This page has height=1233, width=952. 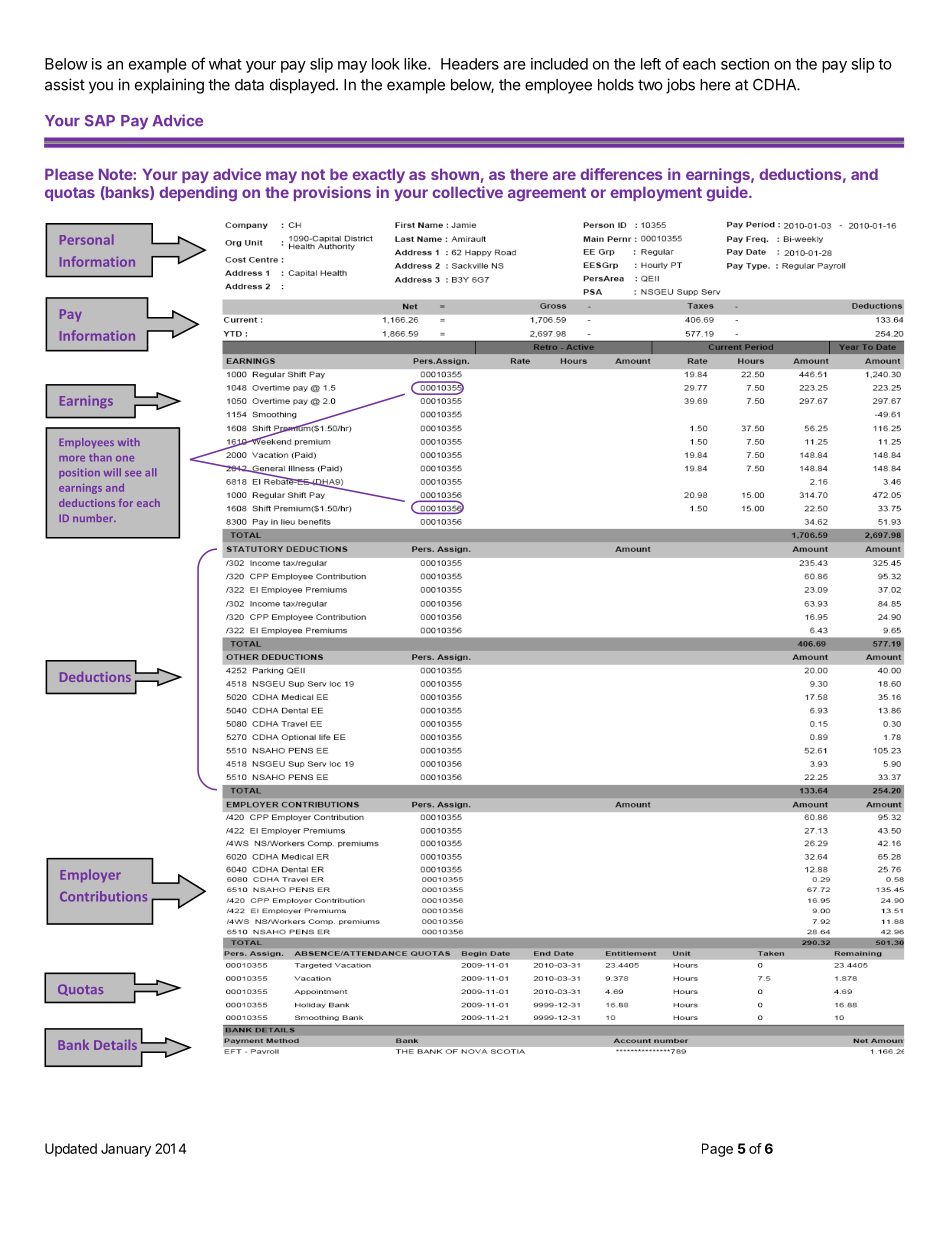 I want to click on Personal, so click(x=87, y=239).
